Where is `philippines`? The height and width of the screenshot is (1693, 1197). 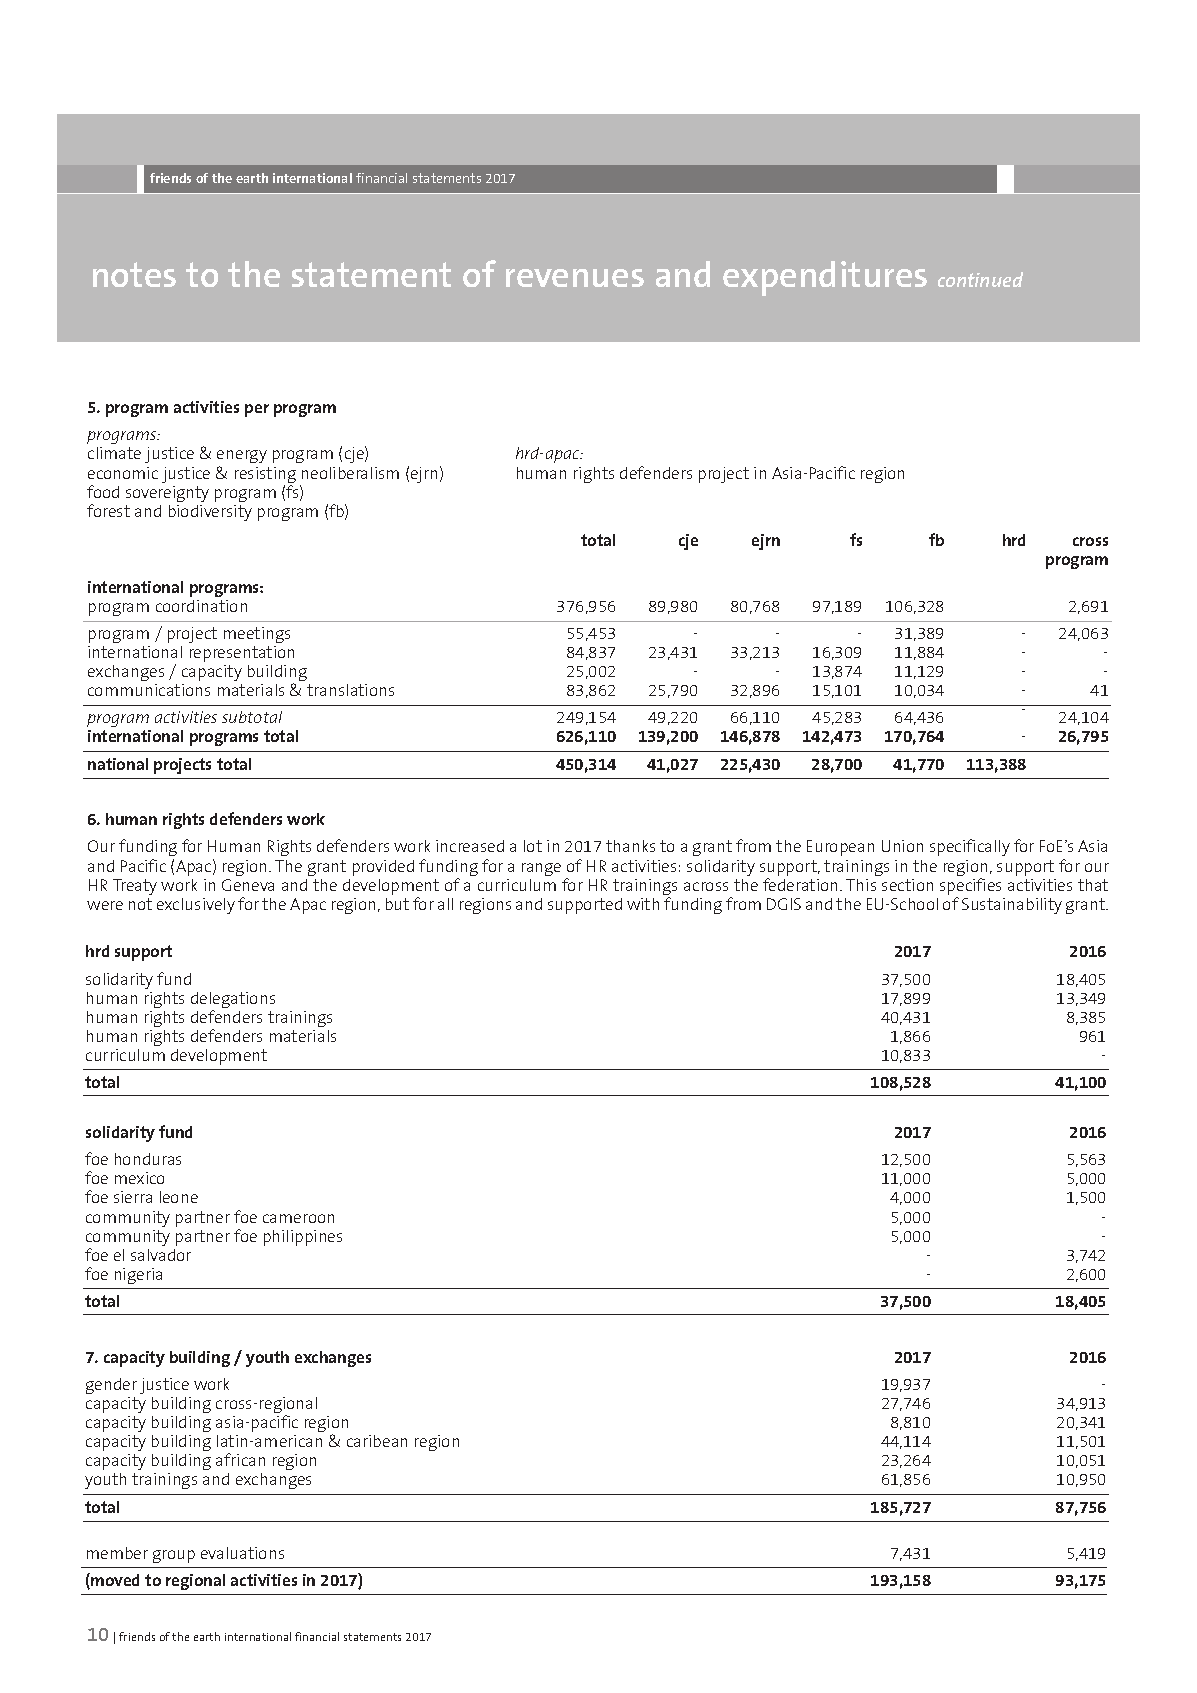 philippines is located at coordinates (303, 1238).
